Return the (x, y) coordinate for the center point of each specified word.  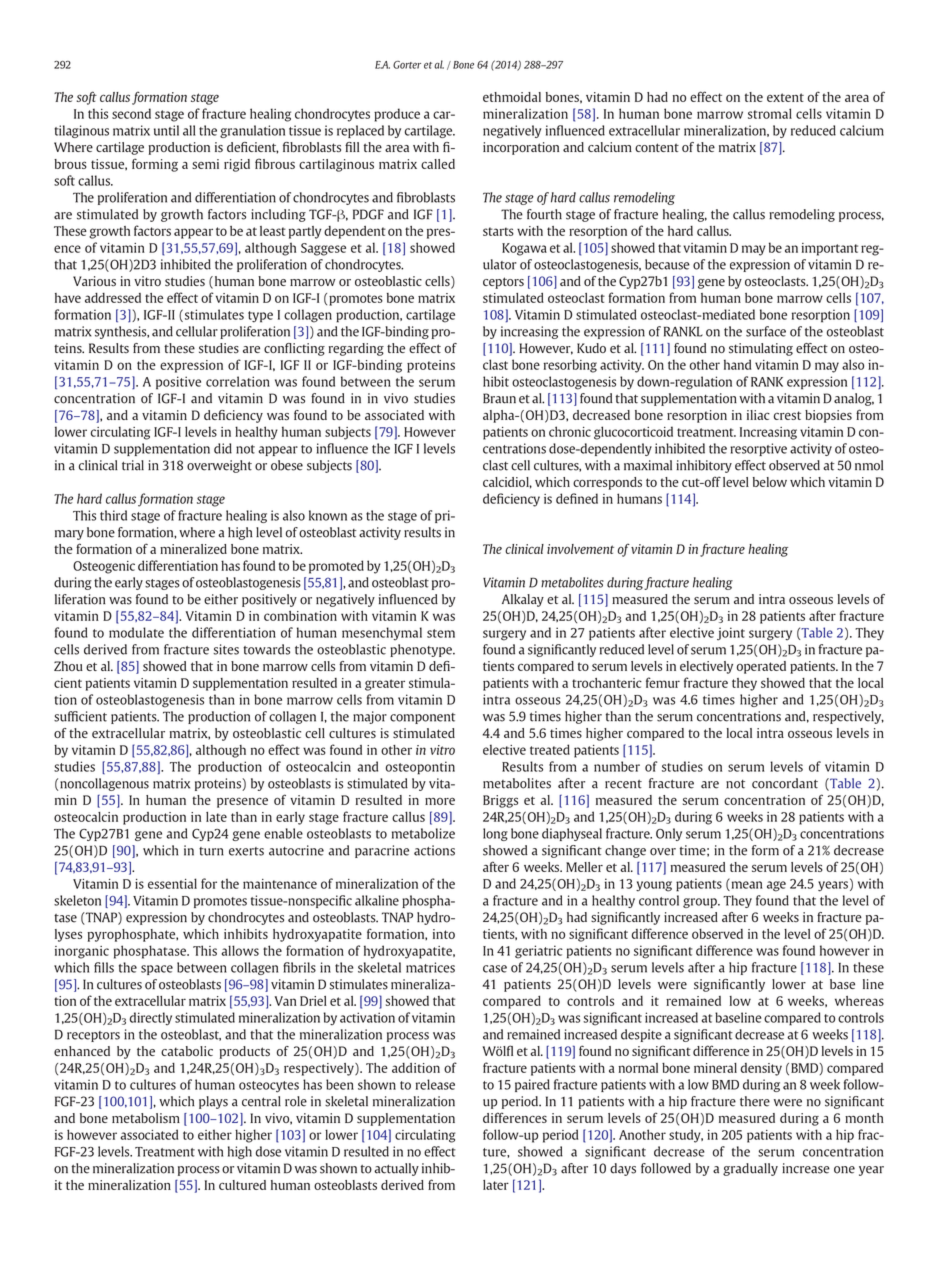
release (435, 1084)
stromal (770, 113)
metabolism (146, 1118)
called (438, 164)
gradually (750, 1169)
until (166, 130)
